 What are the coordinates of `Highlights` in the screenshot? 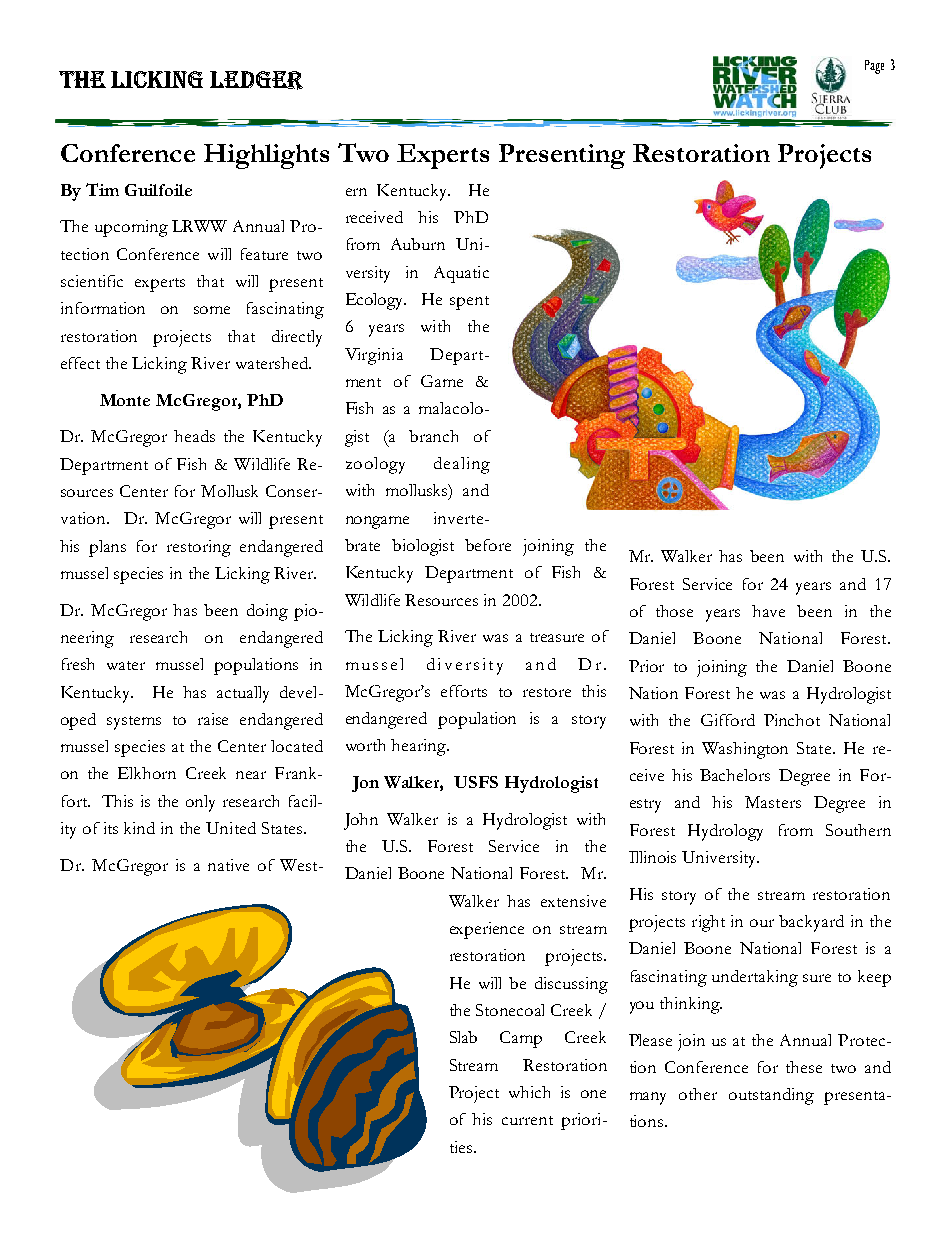 It's located at (266, 156).
